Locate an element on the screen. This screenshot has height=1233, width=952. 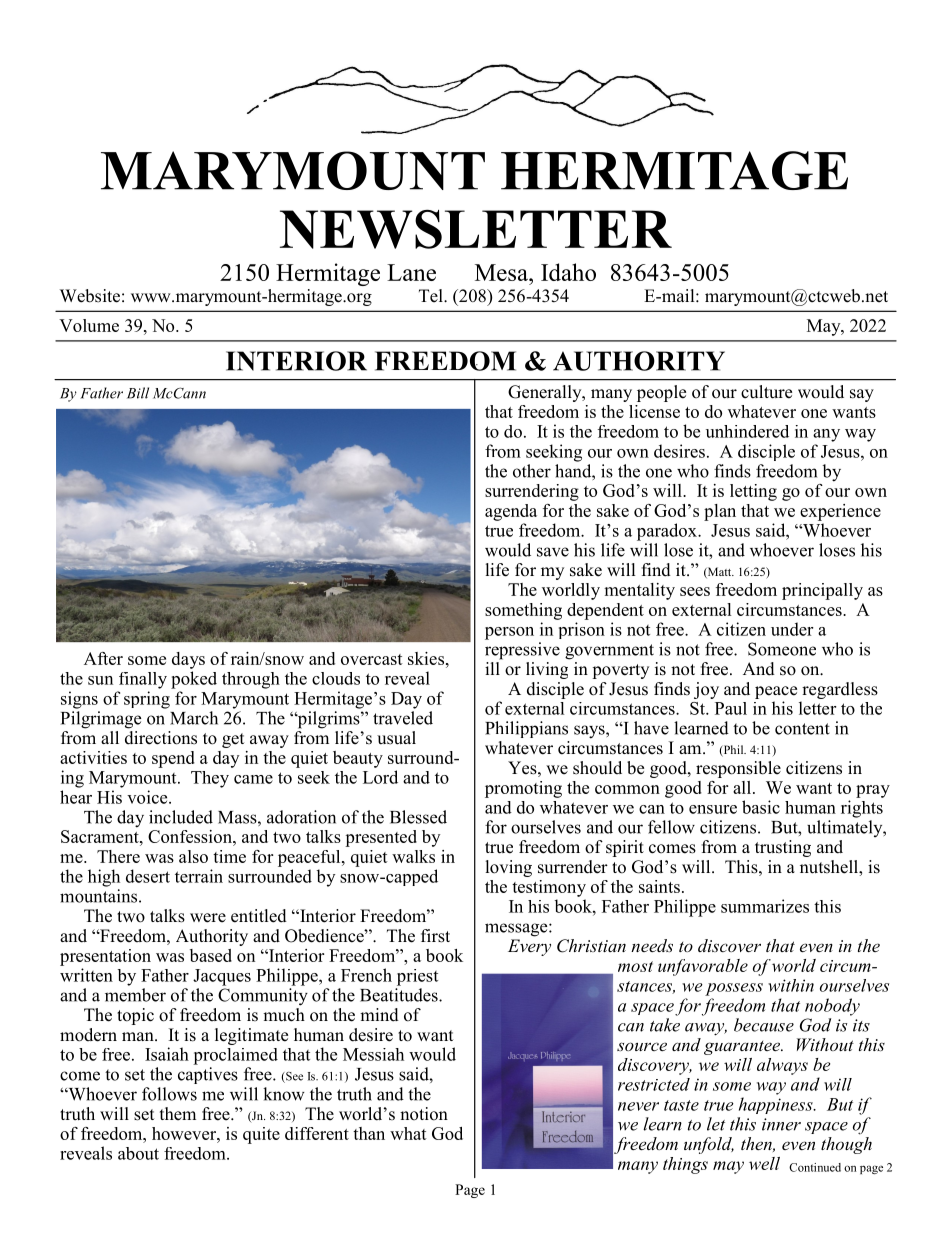
promoting is located at coordinates (523, 789).
